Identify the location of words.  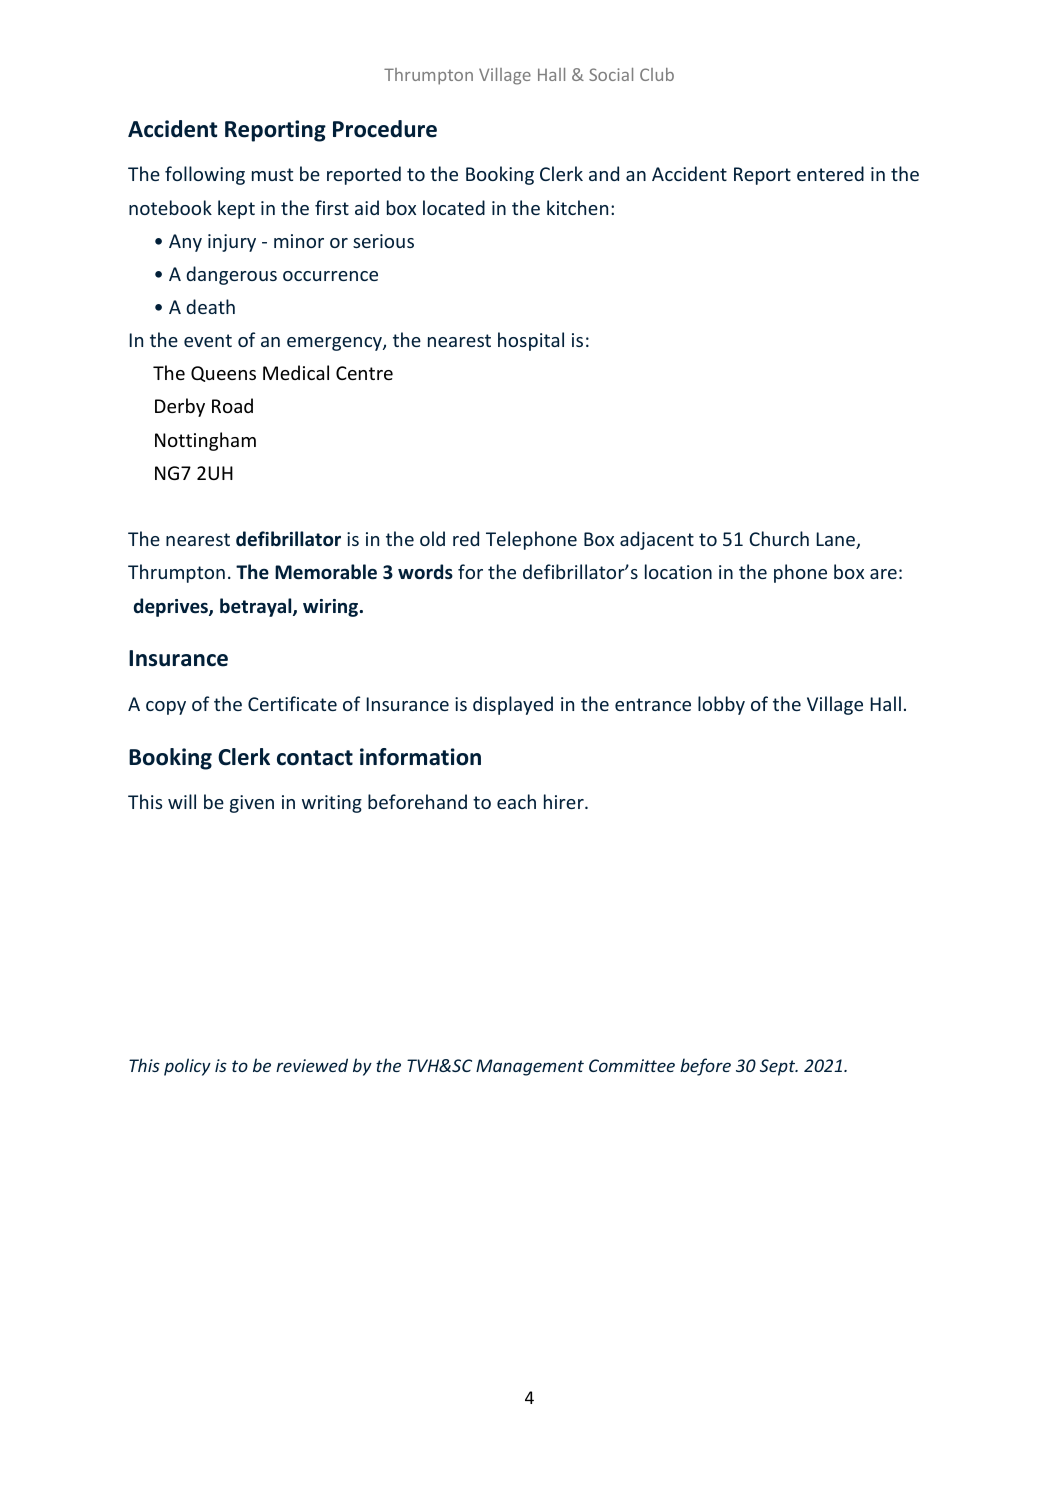
(425, 572).
